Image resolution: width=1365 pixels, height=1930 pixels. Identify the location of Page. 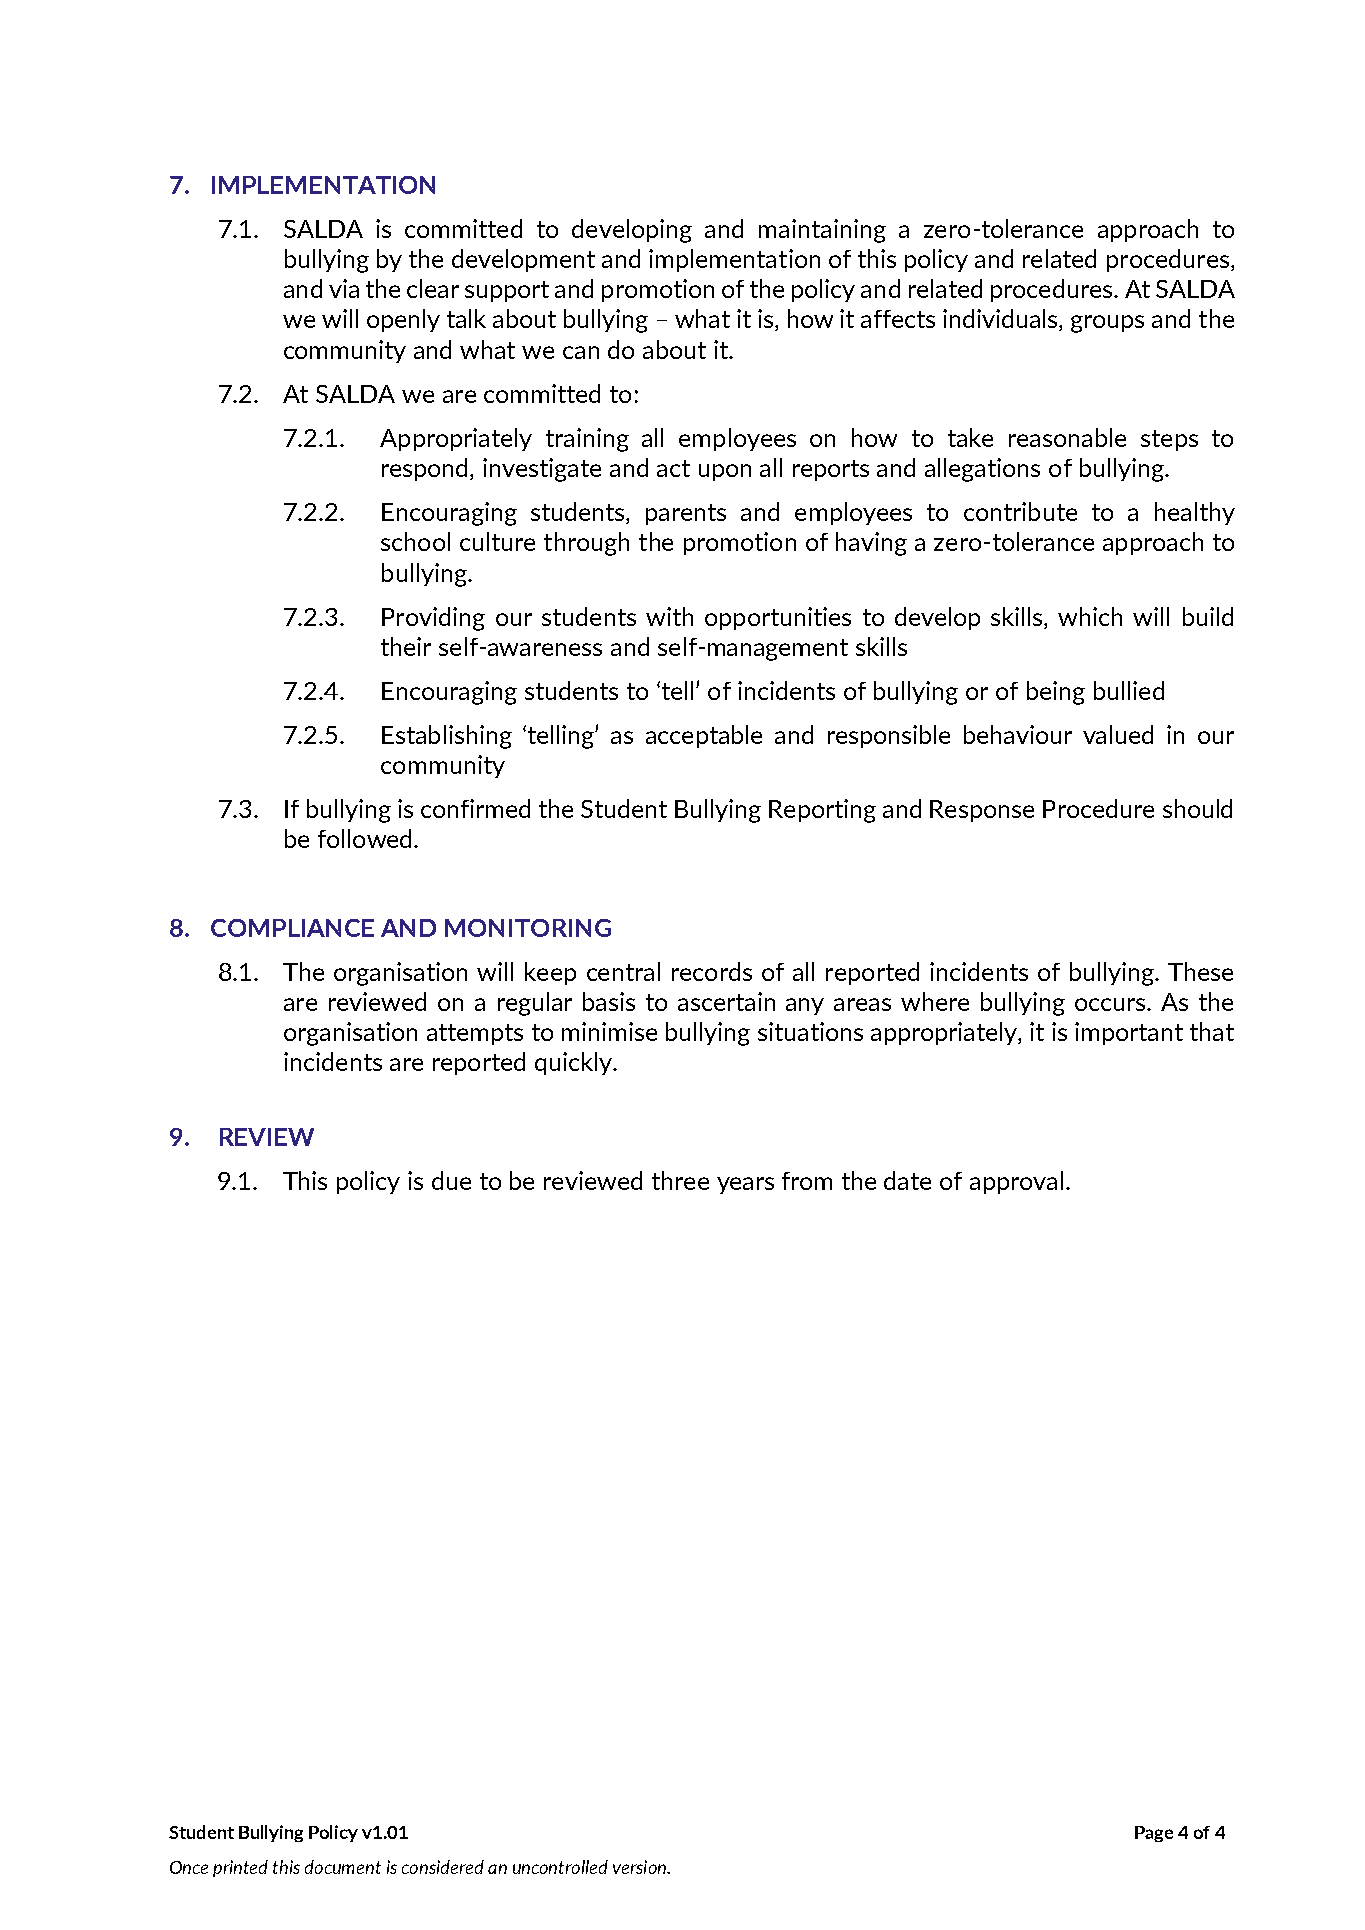
(1154, 1834).
